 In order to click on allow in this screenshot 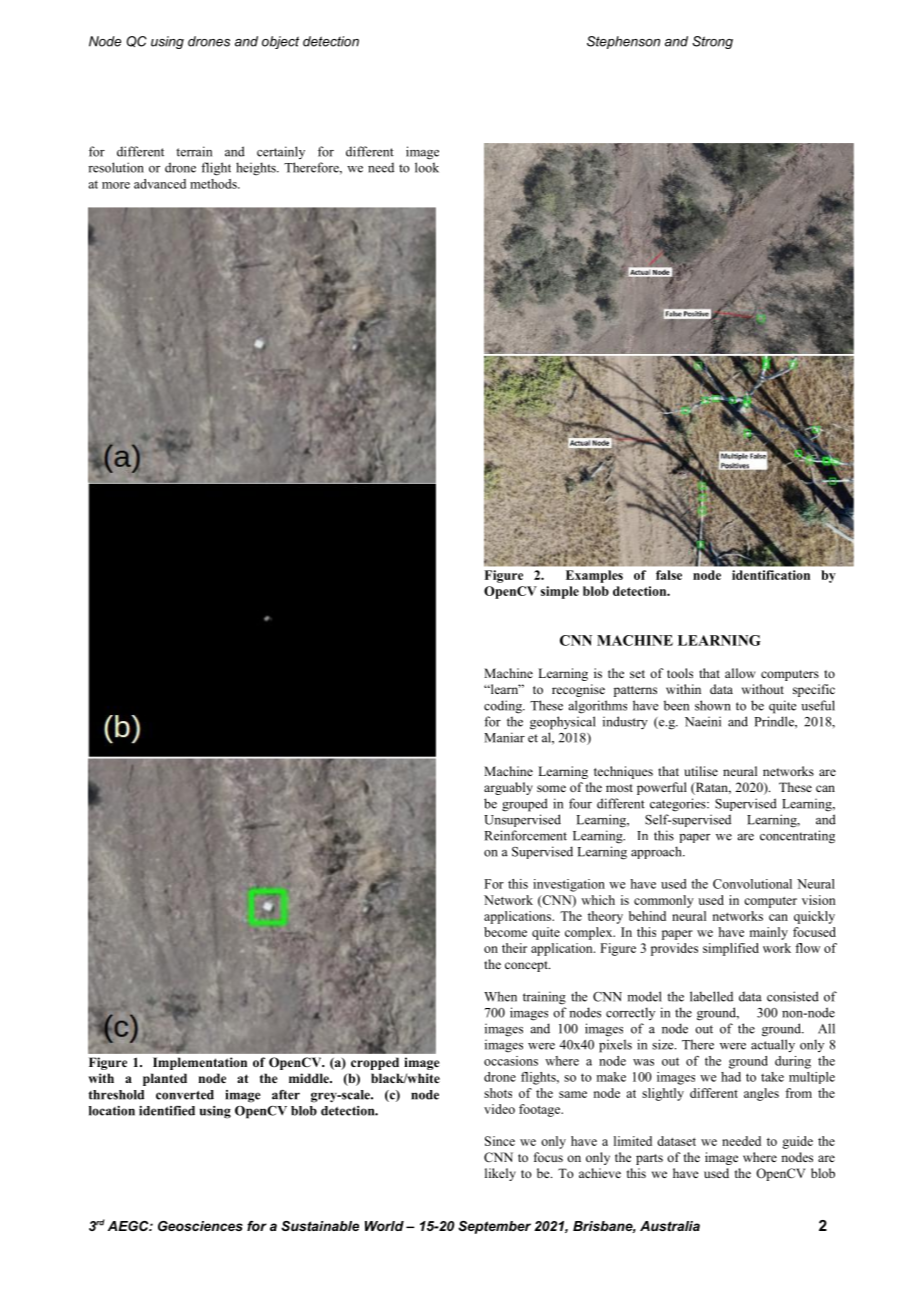, I will do `click(740, 673)`.
